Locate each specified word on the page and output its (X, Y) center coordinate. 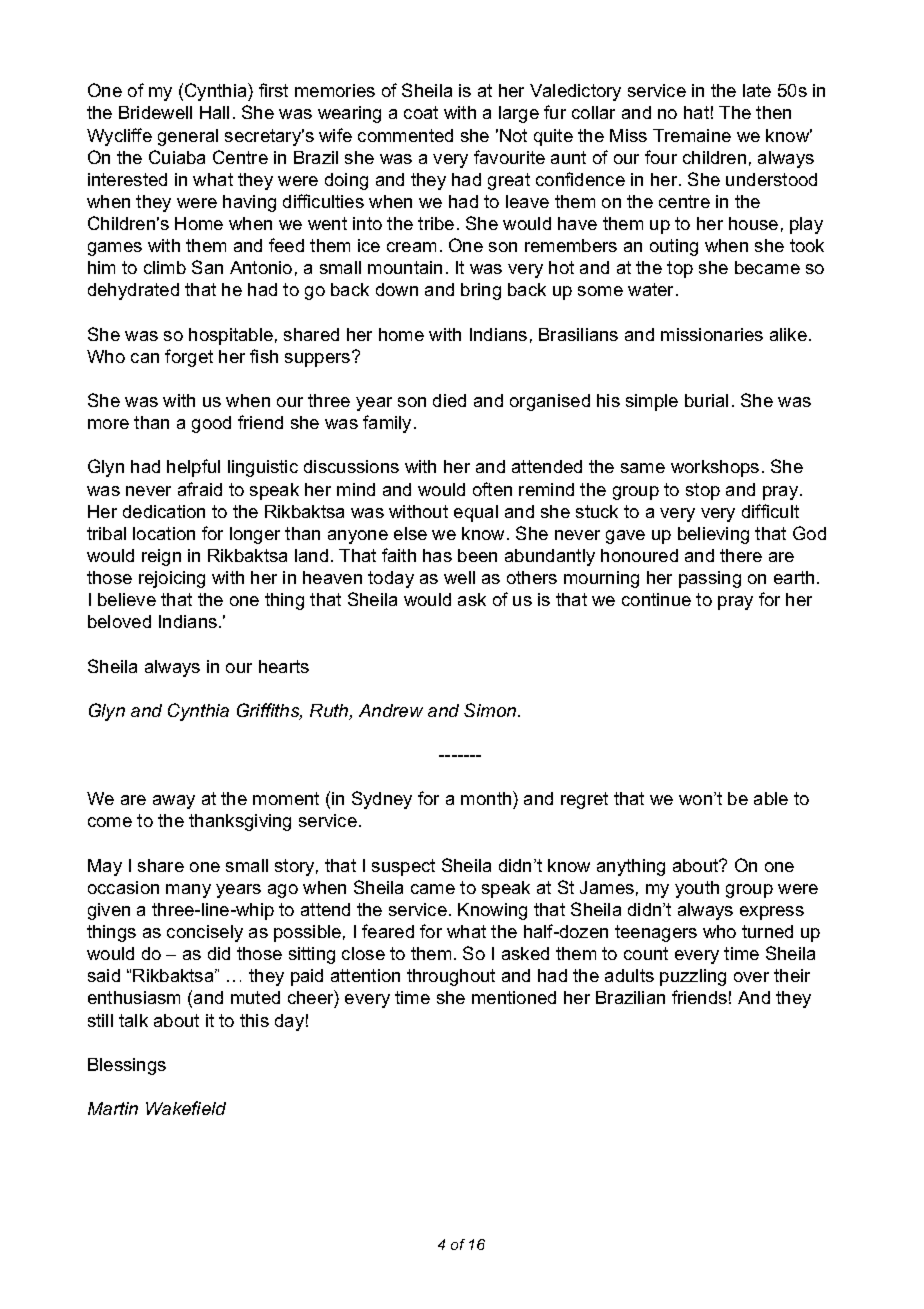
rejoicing (172, 579)
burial (706, 400)
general (188, 137)
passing (710, 579)
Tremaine (692, 135)
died (449, 400)
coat (421, 112)
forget (189, 358)
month (486, 798)
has (437, 555)
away (174, 802)
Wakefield (186, 1108)
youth (697, 889)
